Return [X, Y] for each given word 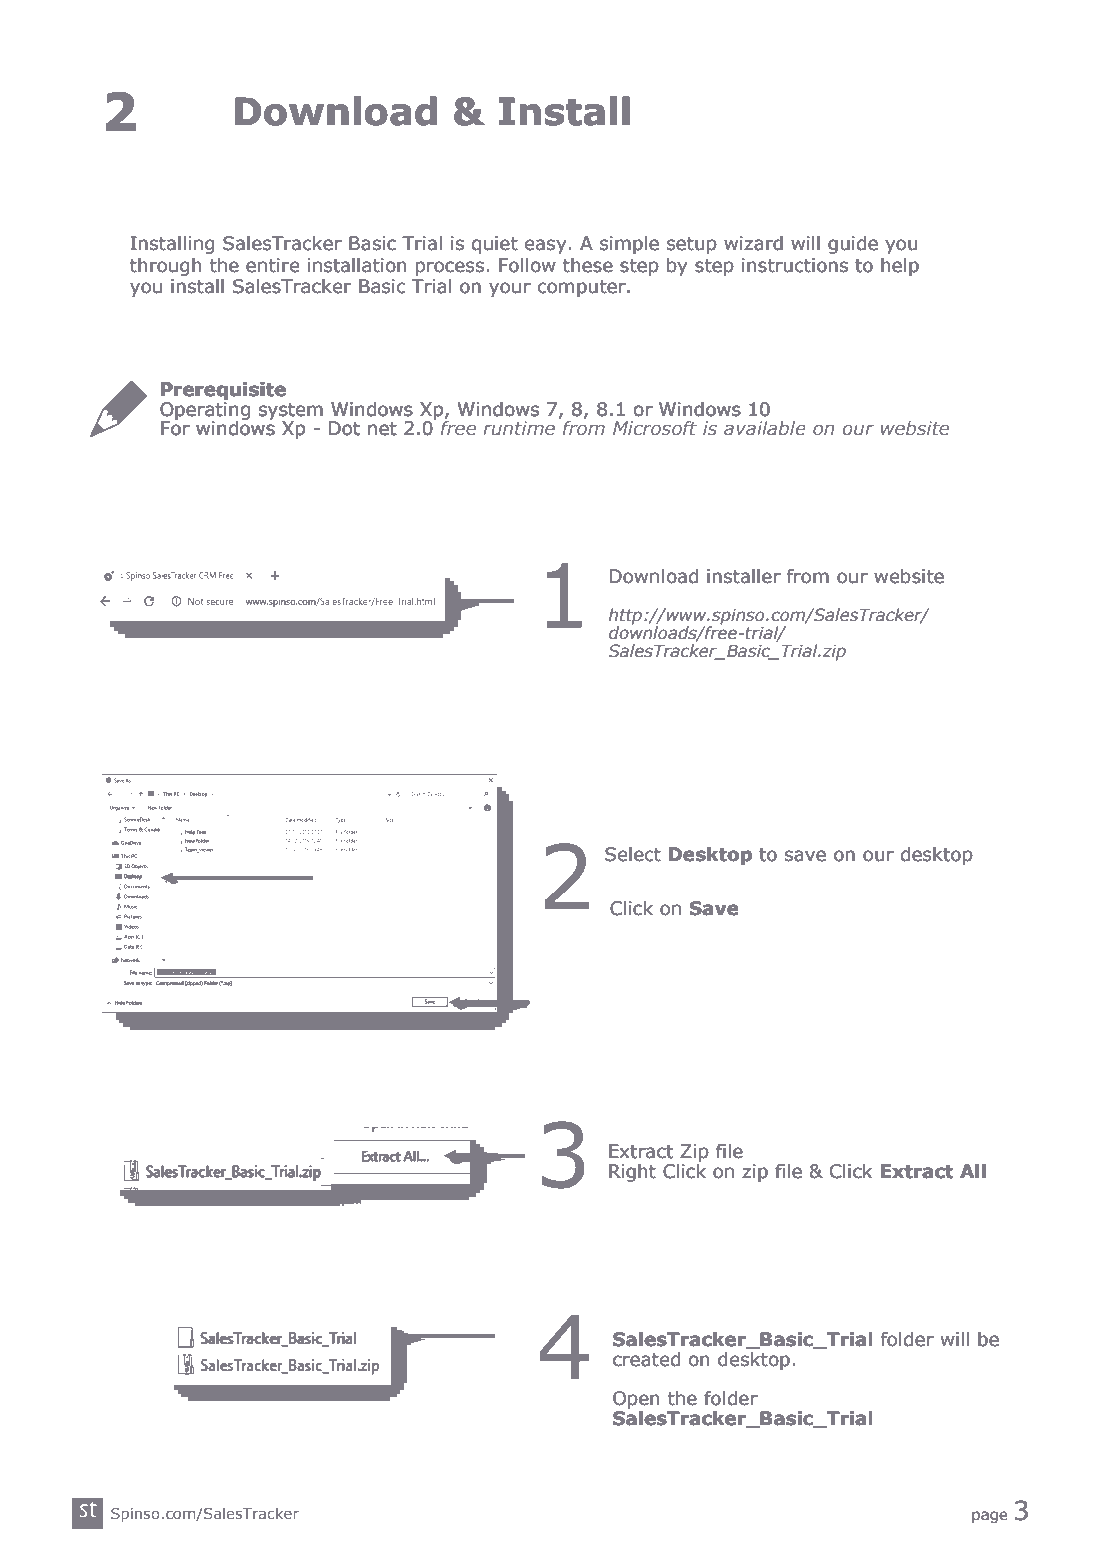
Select [633, 854]
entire [273, 265]
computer [583, 288]
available [764, 428]
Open [636, 1400]
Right [632, 1173]
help [900, 267]
